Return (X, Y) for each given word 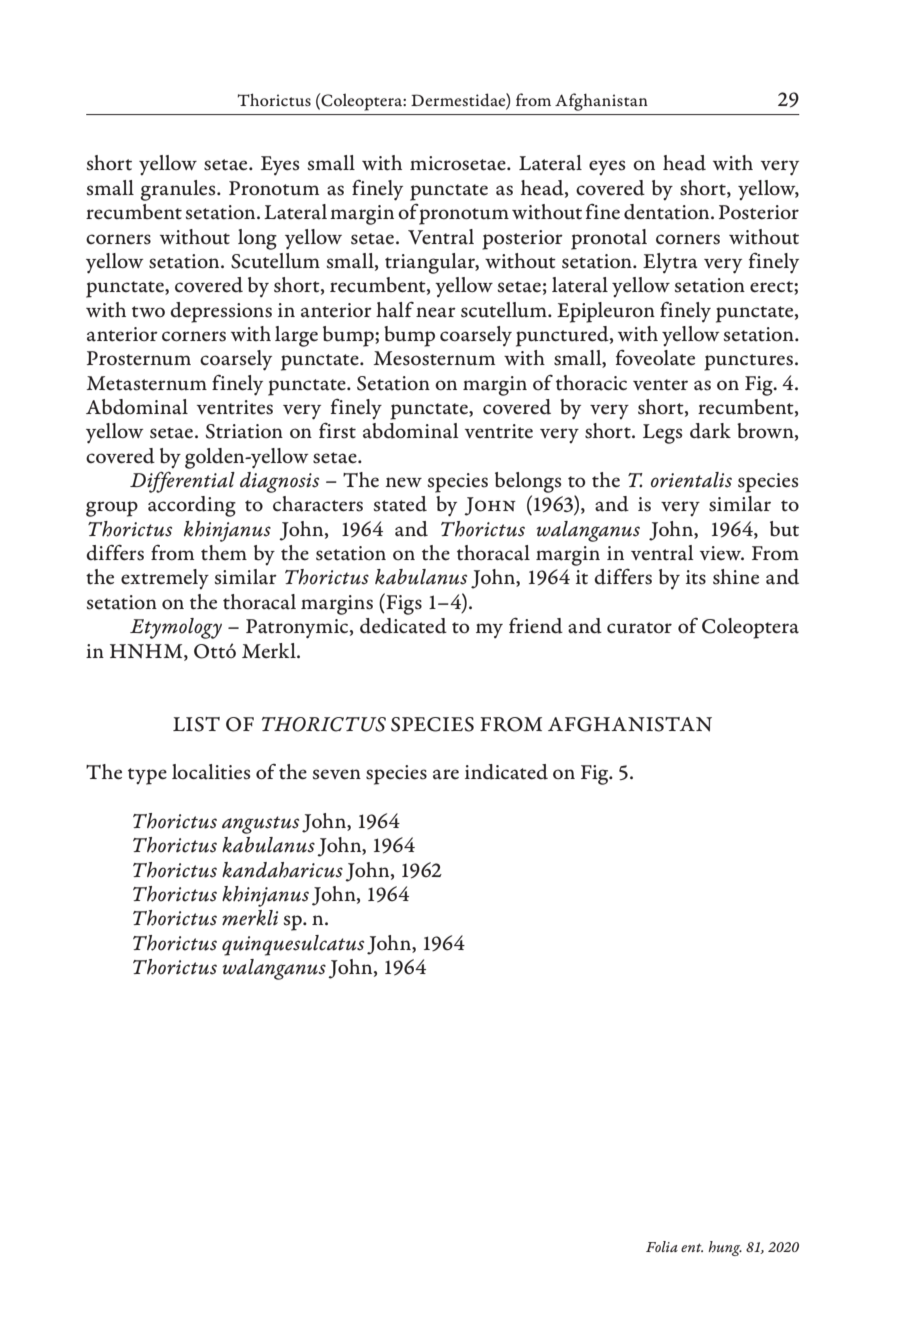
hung (725, 1248)
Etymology (176, 628)
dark (710, 431)
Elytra (670, 263)
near (436, 312)
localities (211, 772)
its (696, 577)
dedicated (403, 626)
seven (336, 774)
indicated (506, 772)
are (446, 774)
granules (179, 190)
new (403, 482)
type (147, 776)
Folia (662, 1246)
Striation (244, 431)
